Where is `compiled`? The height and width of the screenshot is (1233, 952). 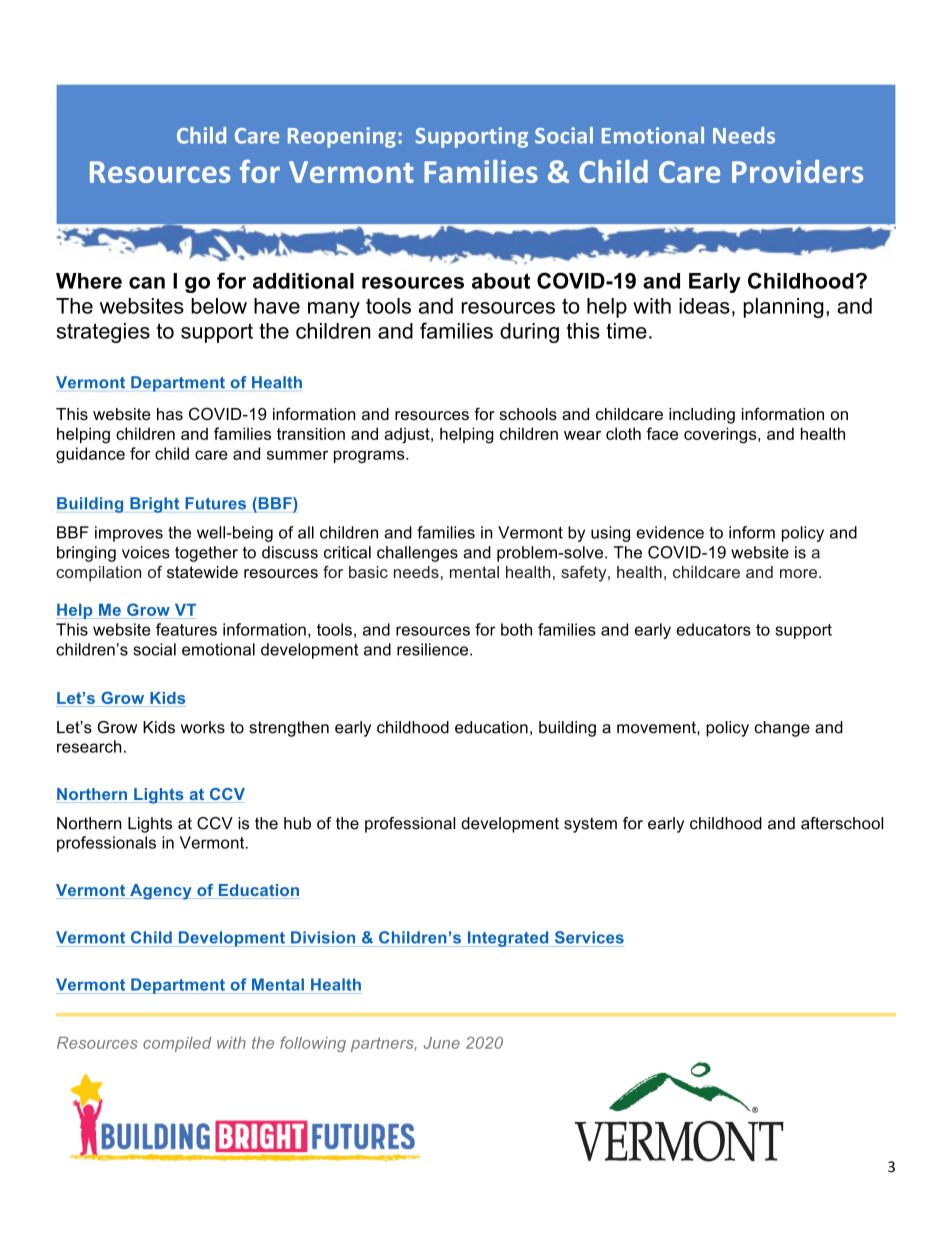 compiled is located at coordinates (177, 1044).
